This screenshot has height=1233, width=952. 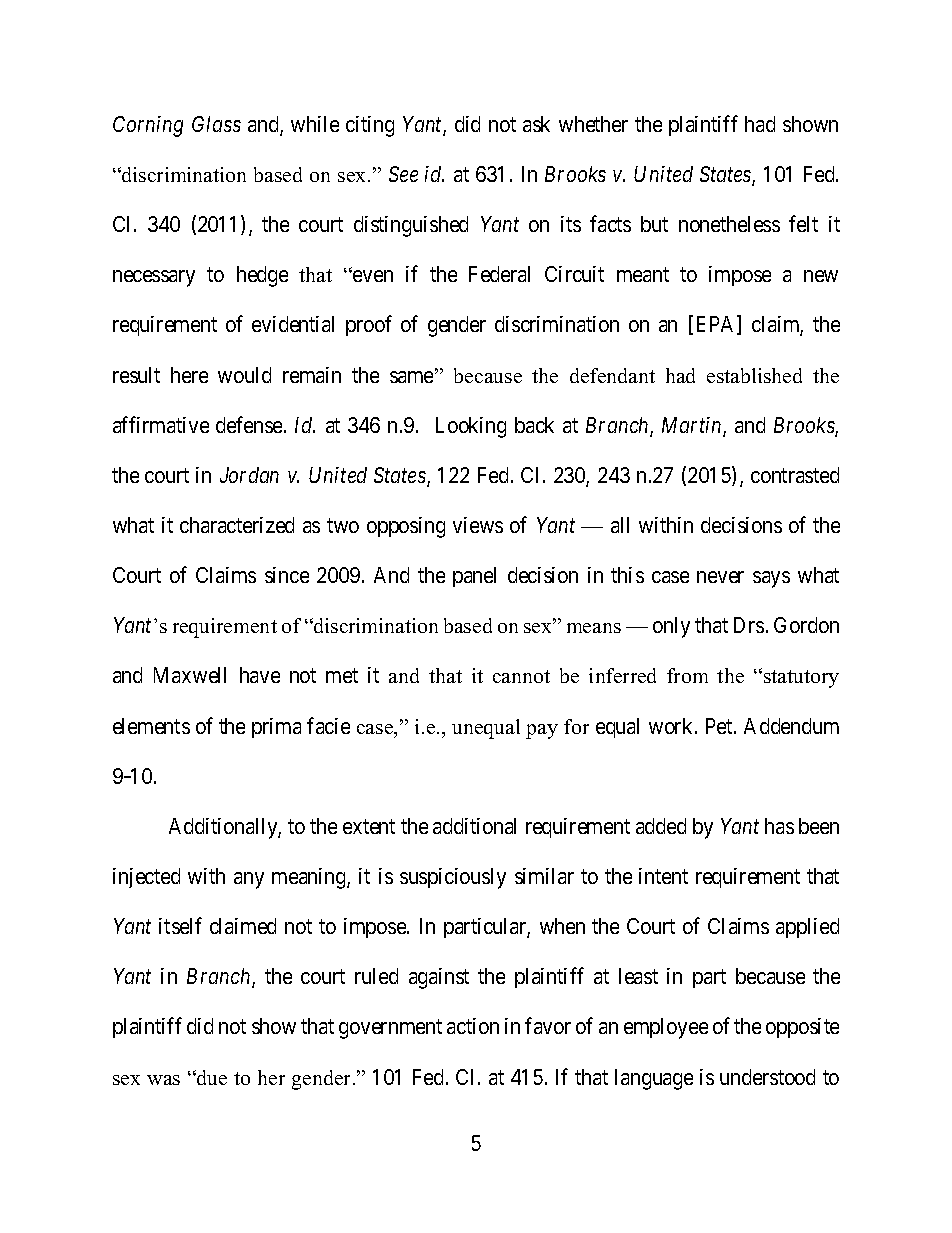 I want to click on Jordan, so click(x=249, y=475).
